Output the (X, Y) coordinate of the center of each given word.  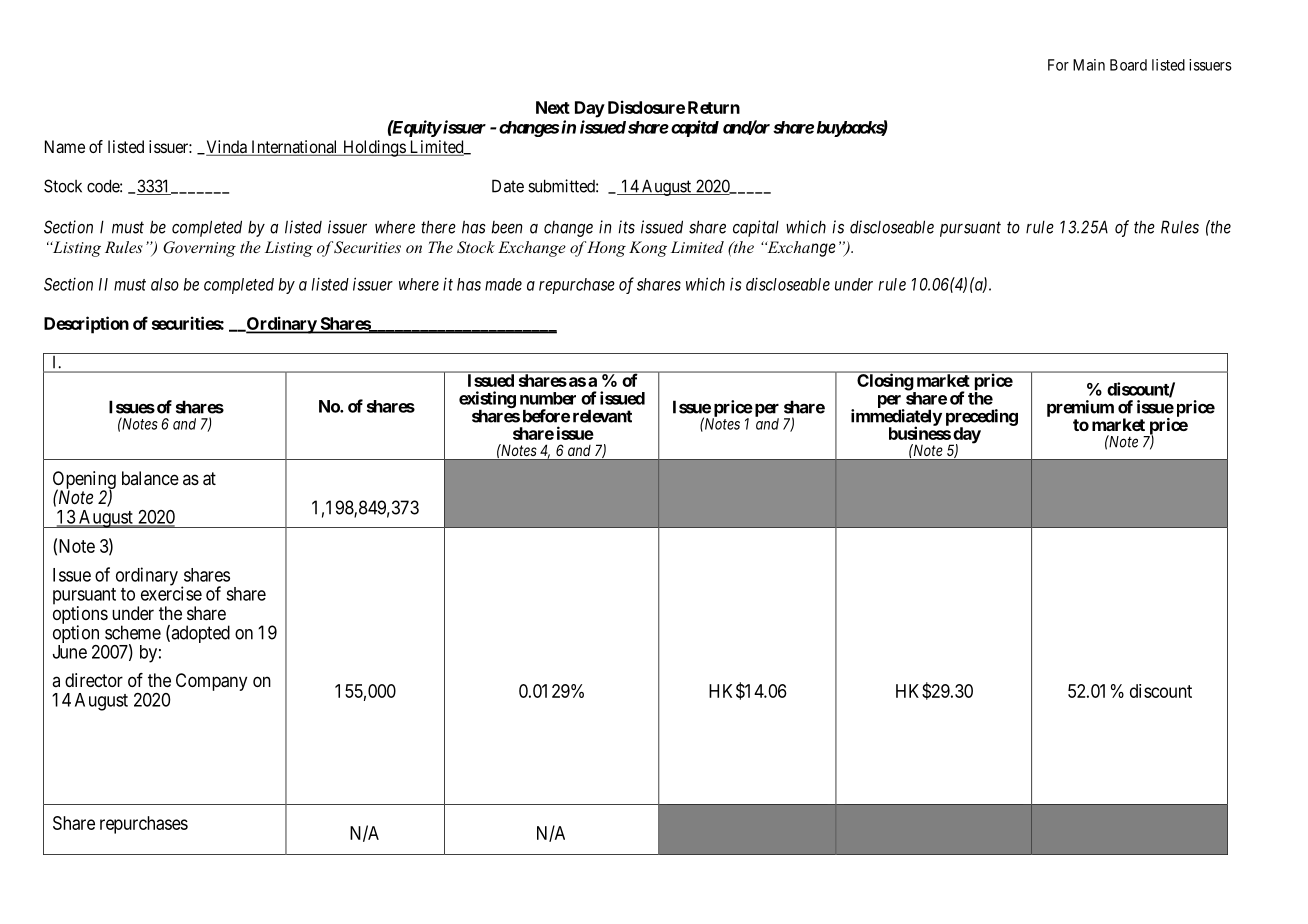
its (626, 227)
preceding (982, 418)
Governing (199, 249)
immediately (896, 418)
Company (211, 682)
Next (553, 107)
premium (1080, 408)
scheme (133, 632)
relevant (602, 416)
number (548, 398)
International (294, 148)
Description (86, 325)
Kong (648, 249)
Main (1089, 65)
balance (150, 478)
